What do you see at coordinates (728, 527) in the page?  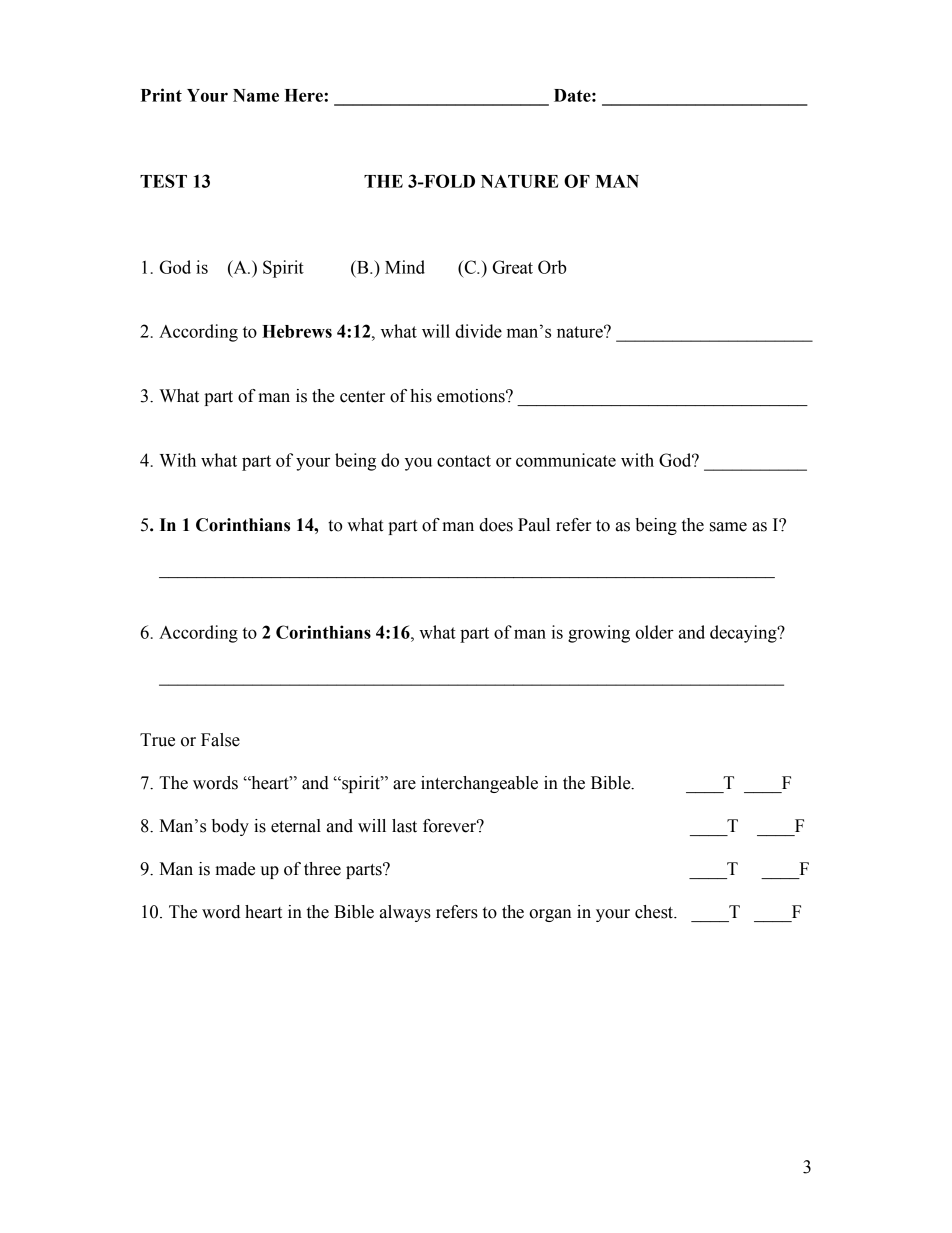 I see `same` at bounding box center [728, 527].
